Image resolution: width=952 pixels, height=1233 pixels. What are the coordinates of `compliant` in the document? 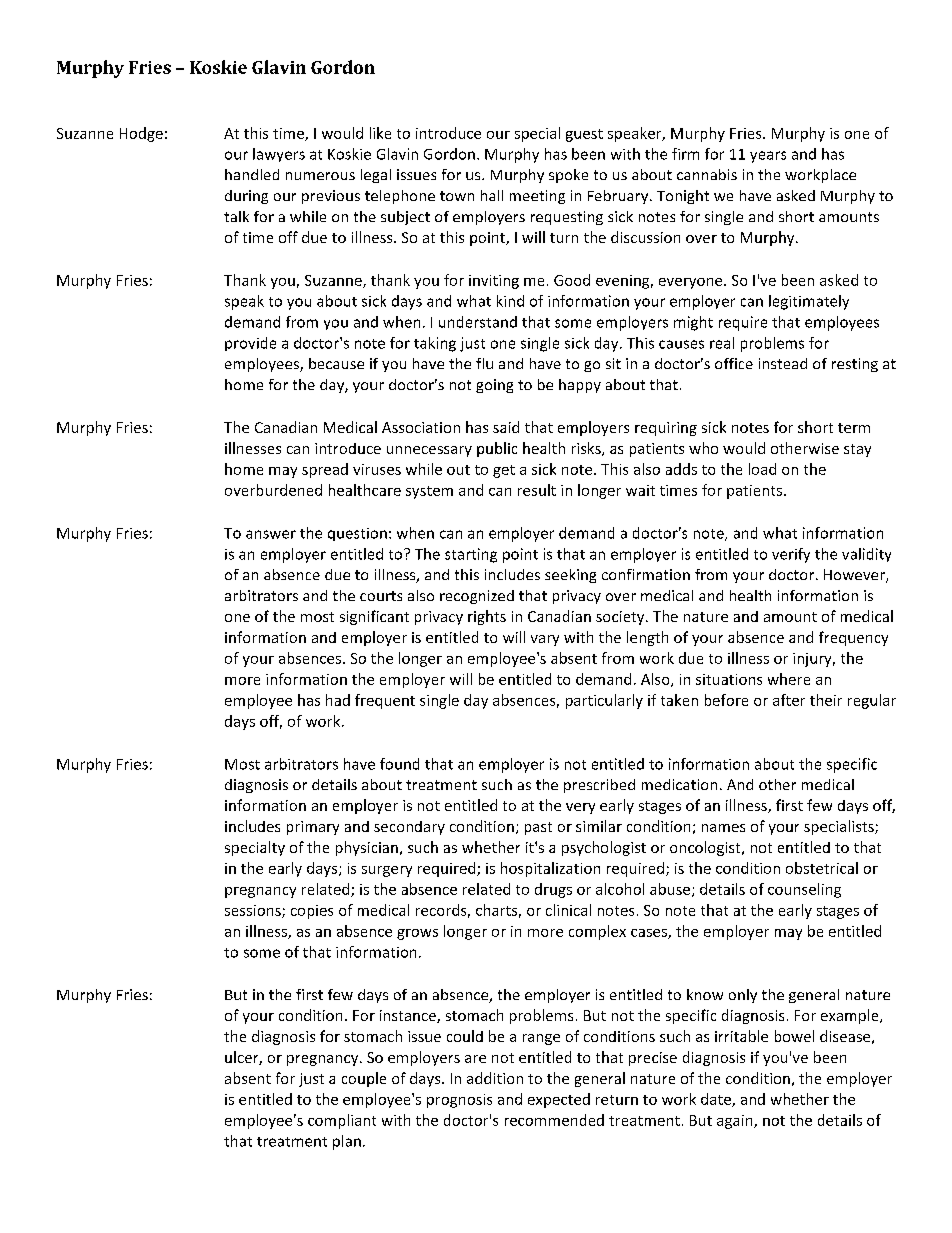 It's located at (342, 1121).
